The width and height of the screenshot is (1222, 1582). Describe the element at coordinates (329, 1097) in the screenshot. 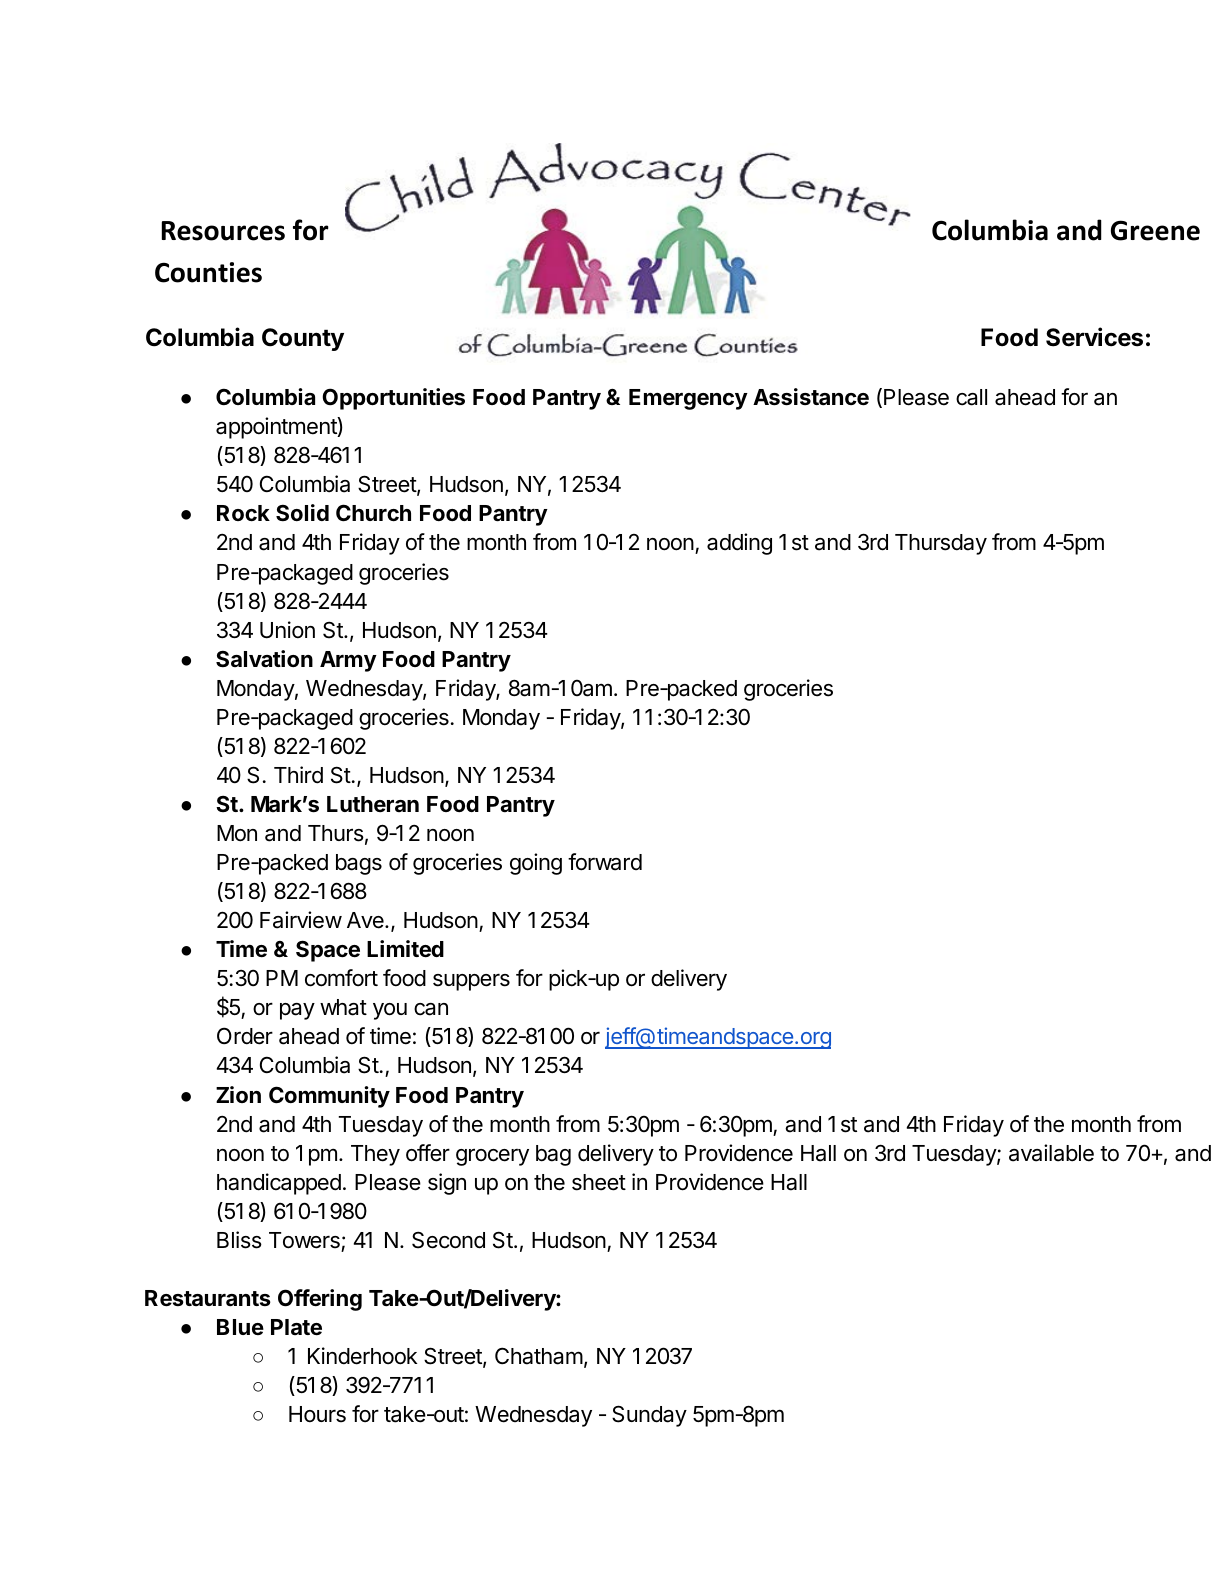

I see `Community` at that location.
